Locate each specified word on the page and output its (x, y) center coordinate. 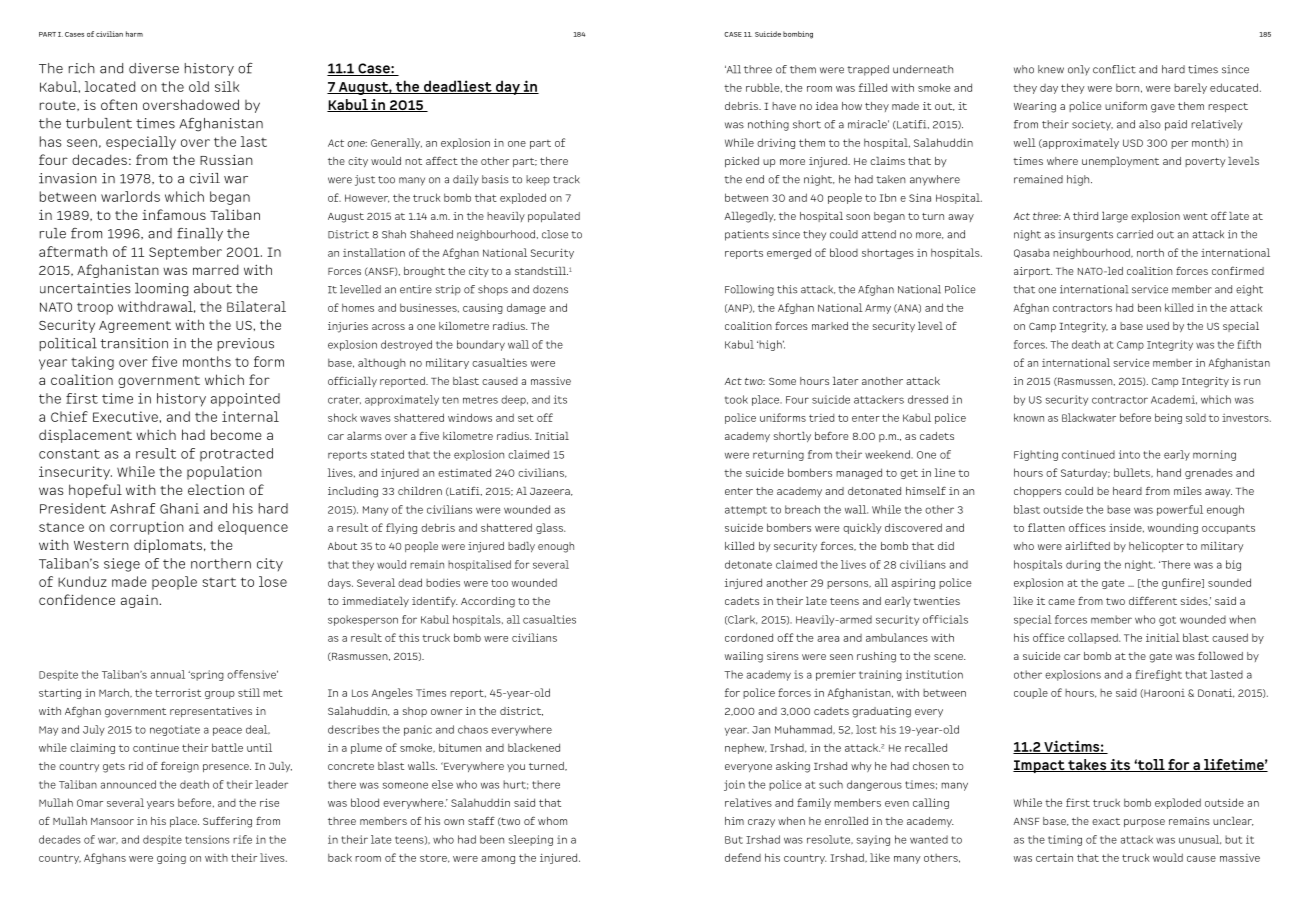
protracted (236, 454)
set (526, 418)
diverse (154, 68)
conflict (1114, 69)
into (1129, 454)
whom (552, 821)
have (784, 106)
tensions (207, 839)
